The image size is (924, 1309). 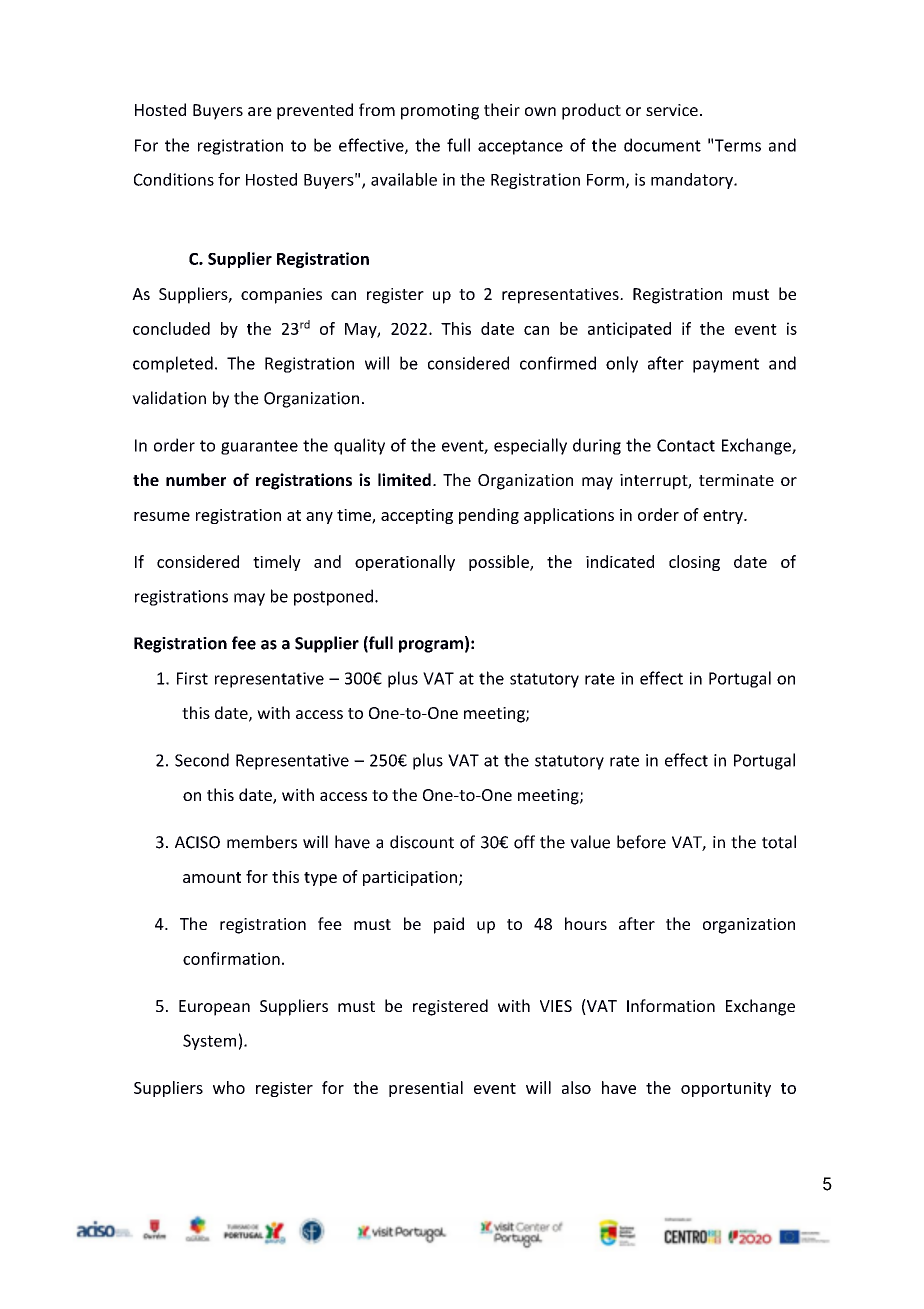 What do you see at coordinates (576, 1087) in the image?
I see `also` at bounding box center [576, 1087].
